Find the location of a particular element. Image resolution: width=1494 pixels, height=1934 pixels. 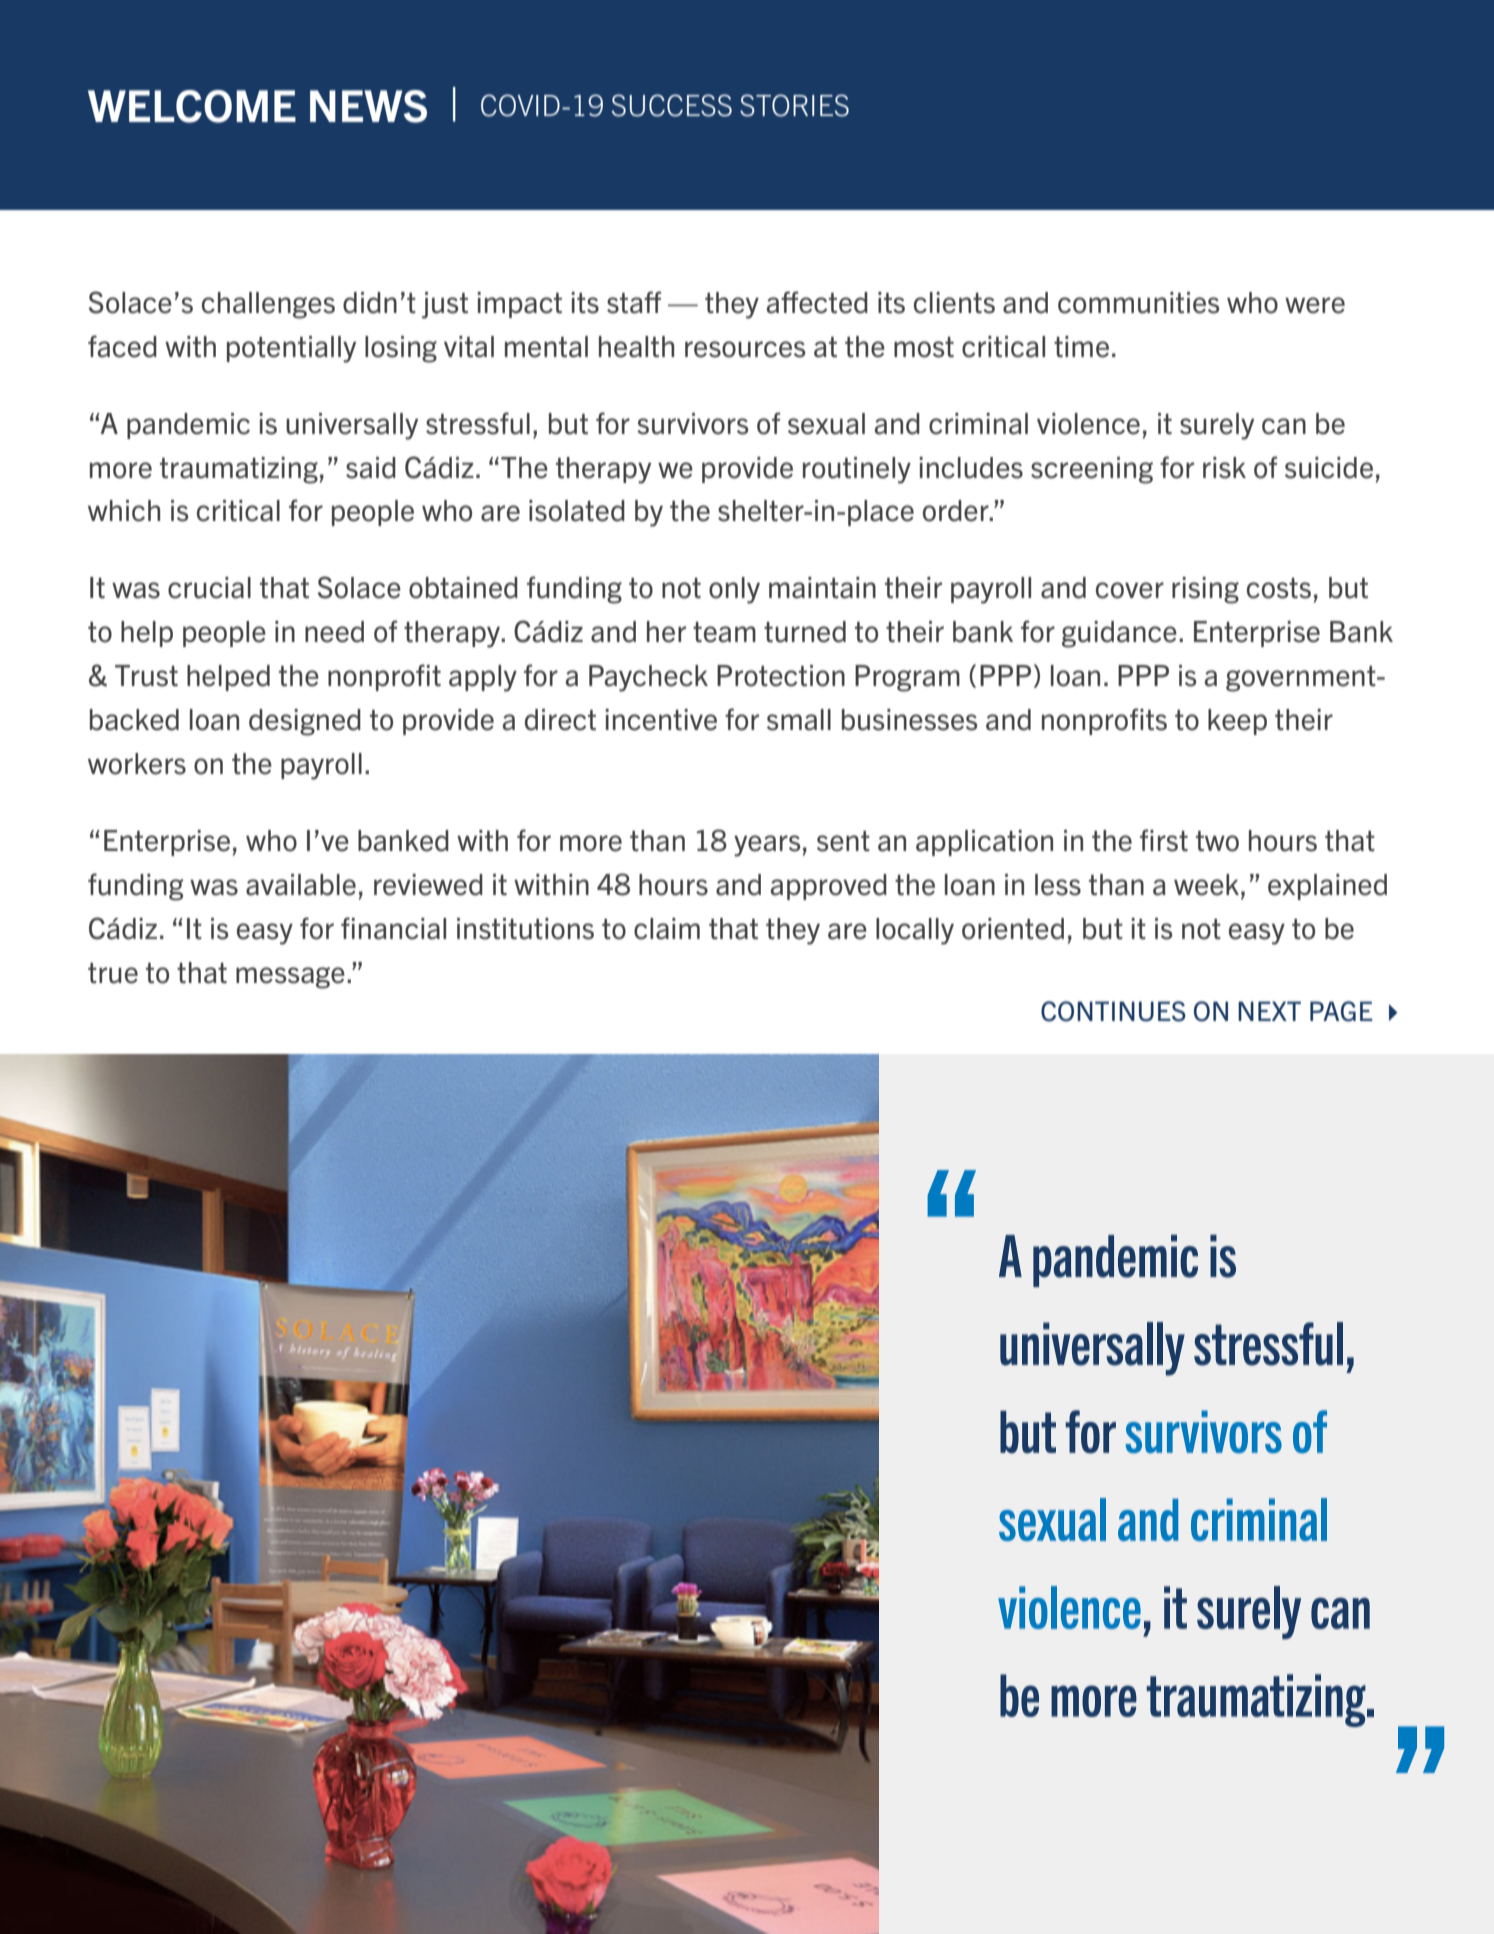

message is located at coordinates (290, 978).
